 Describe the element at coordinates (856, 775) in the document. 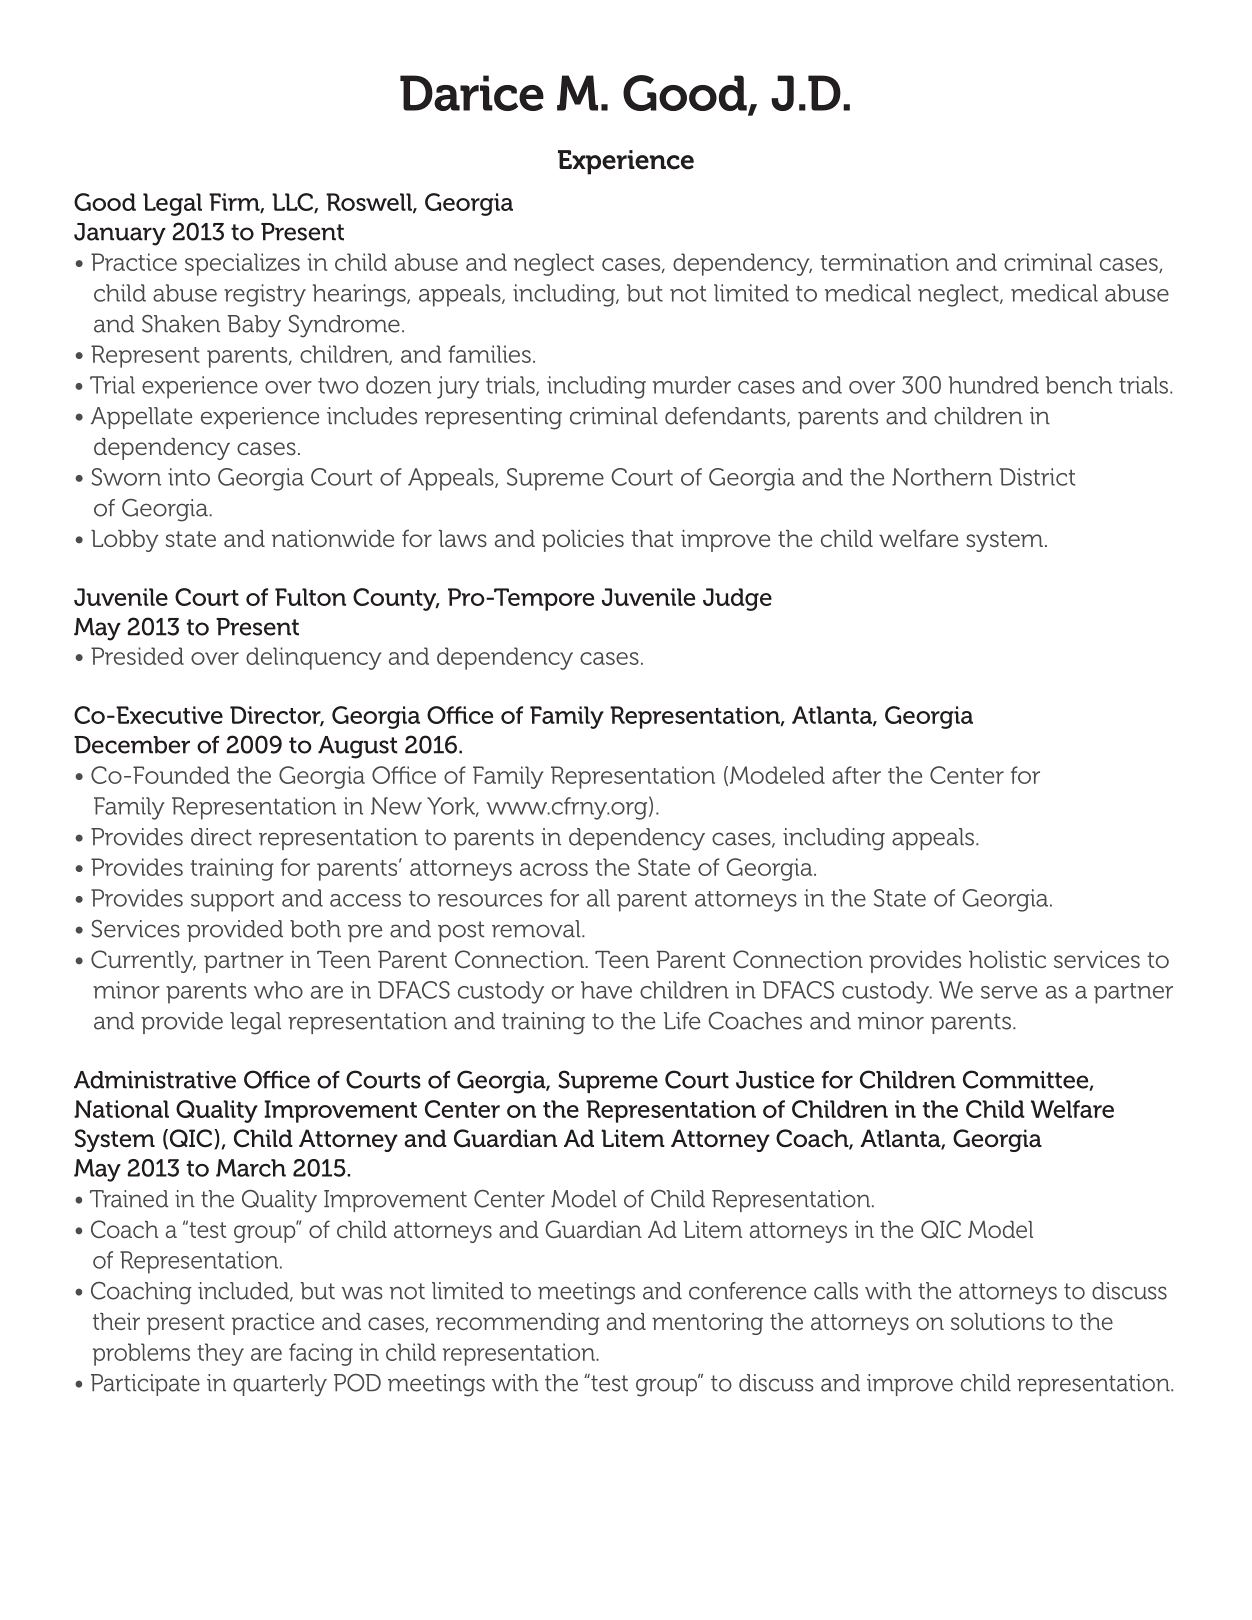

I see `after` at that location.
